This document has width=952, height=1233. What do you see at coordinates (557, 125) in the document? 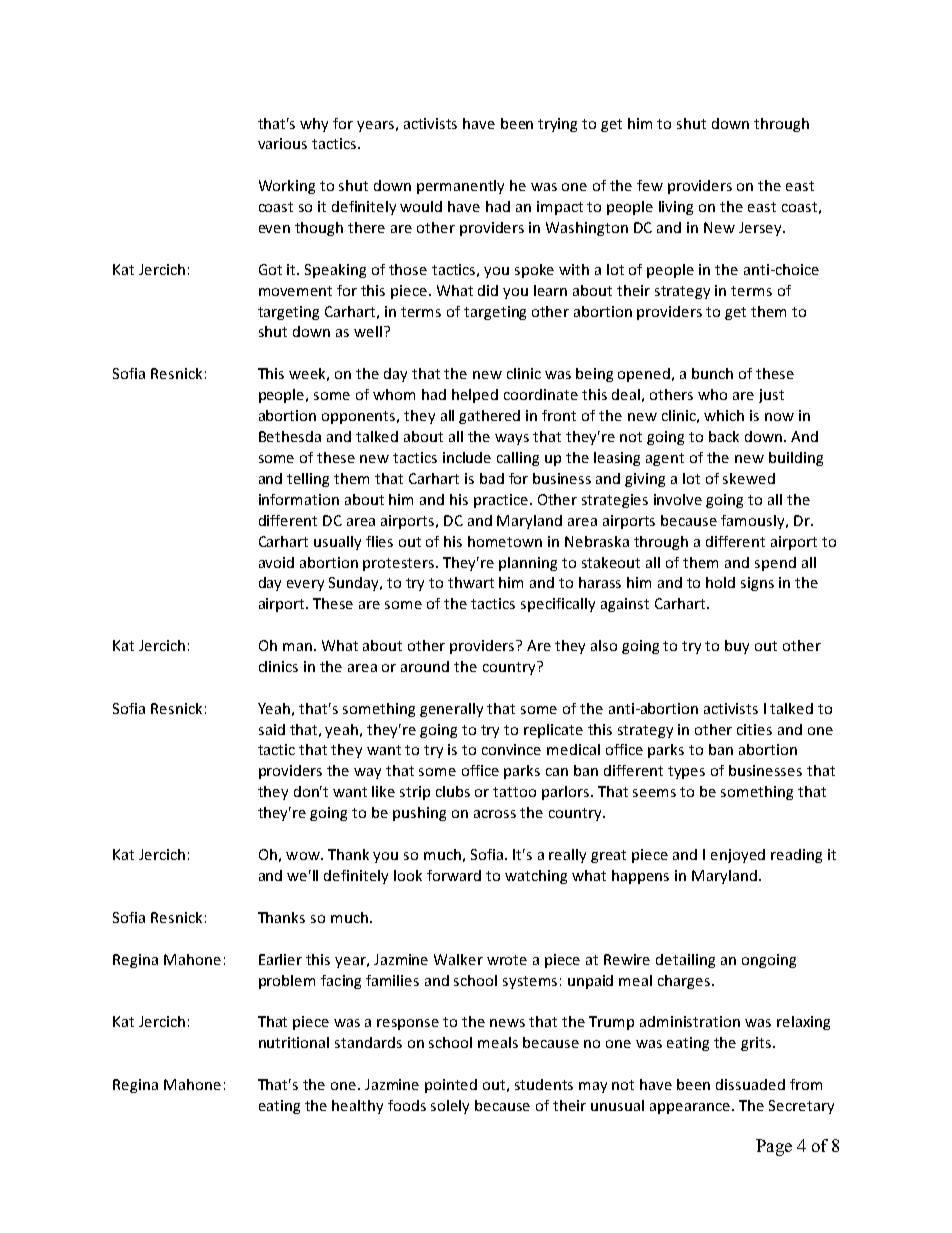
I see `trying` at bounding box center [557, 125].
